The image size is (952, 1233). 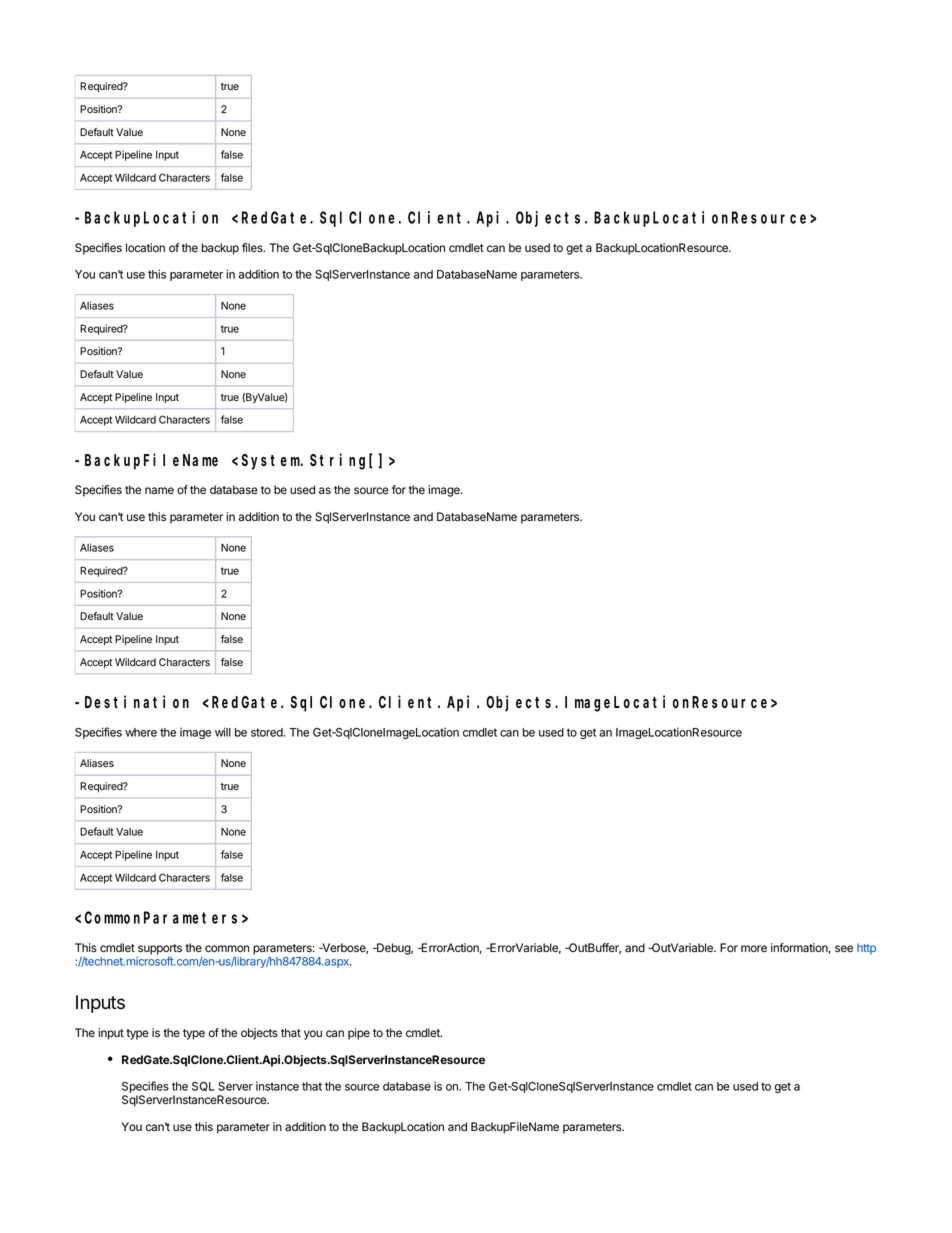 I want to click on http, so click(x=866, y=948).
